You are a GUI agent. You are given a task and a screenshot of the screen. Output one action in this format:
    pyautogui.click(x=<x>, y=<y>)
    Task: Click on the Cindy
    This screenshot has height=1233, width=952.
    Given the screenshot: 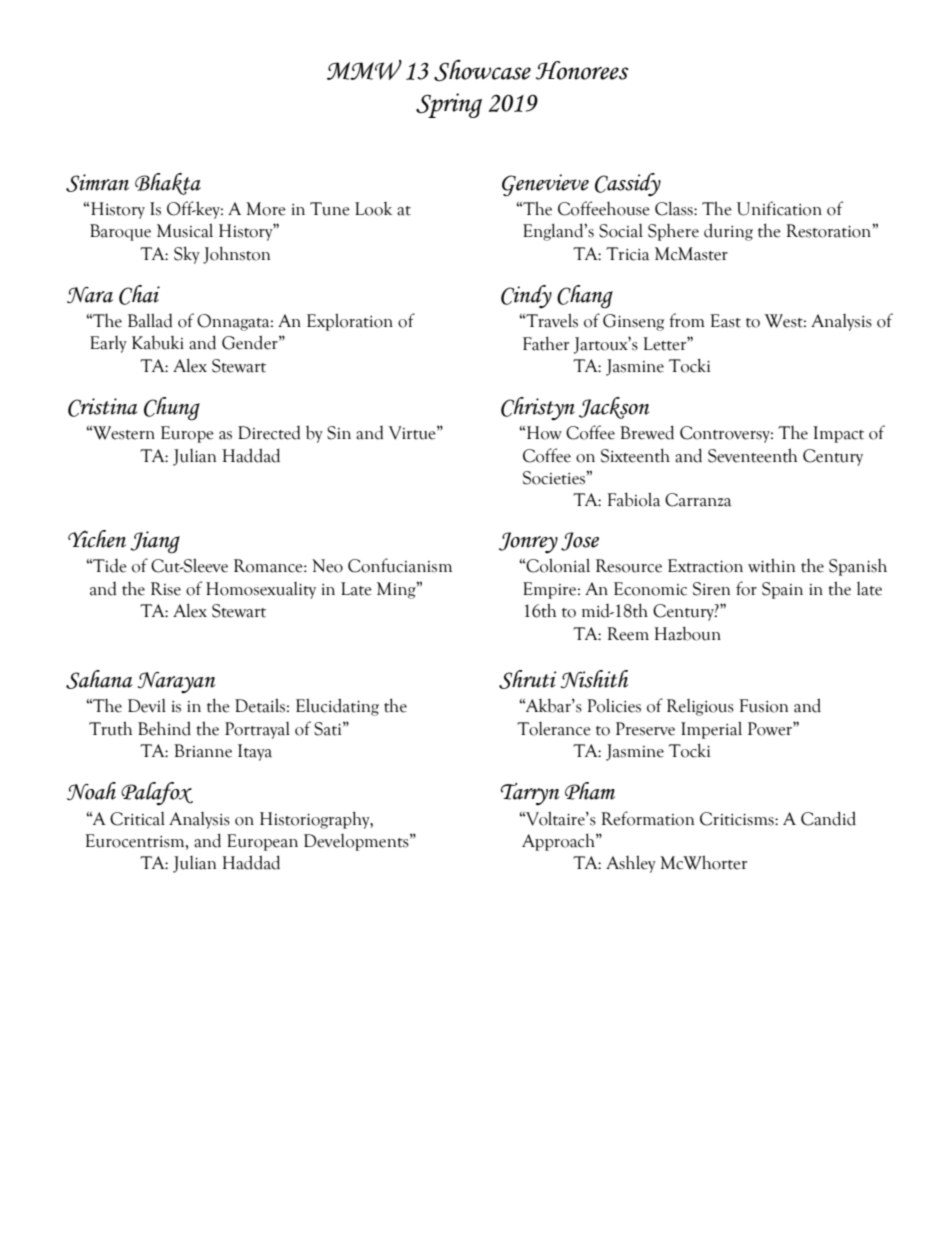 What is the action you would take?
    pyautogui.click(x=526, y=296)
